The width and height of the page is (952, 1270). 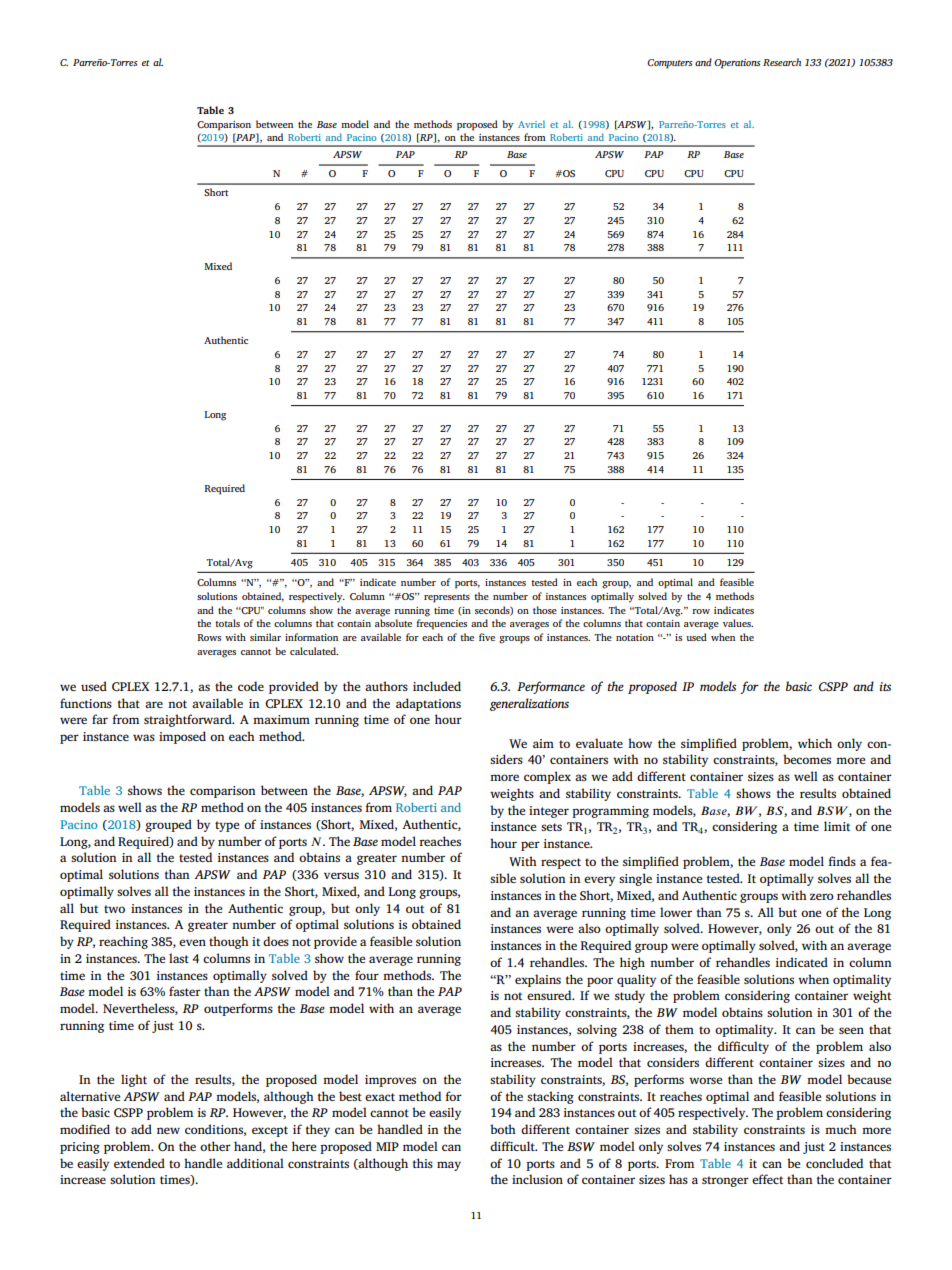 I want to click on values, so click(x=738, y=623).
